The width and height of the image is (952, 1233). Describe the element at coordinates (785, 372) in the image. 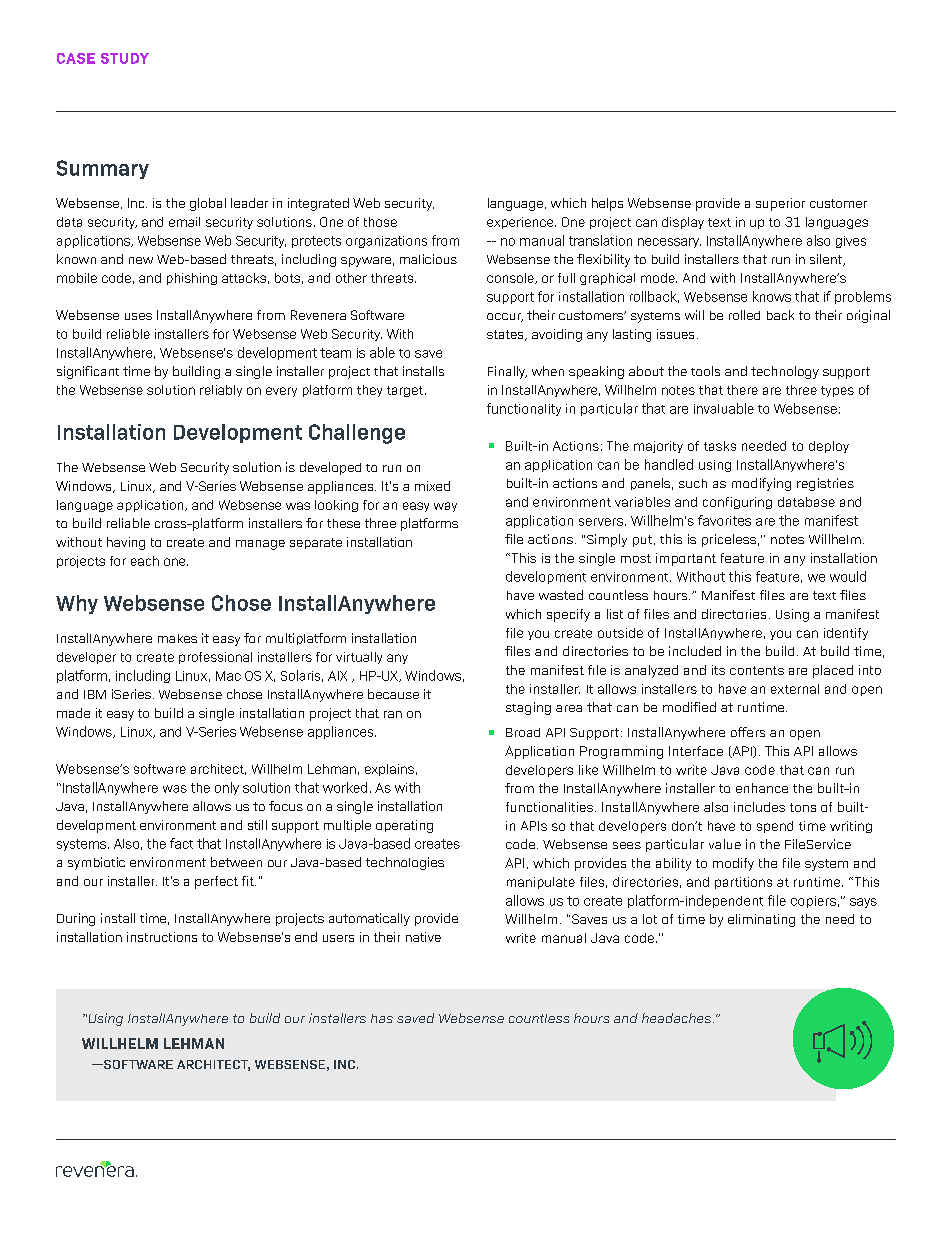

I see `technology` at that location.
